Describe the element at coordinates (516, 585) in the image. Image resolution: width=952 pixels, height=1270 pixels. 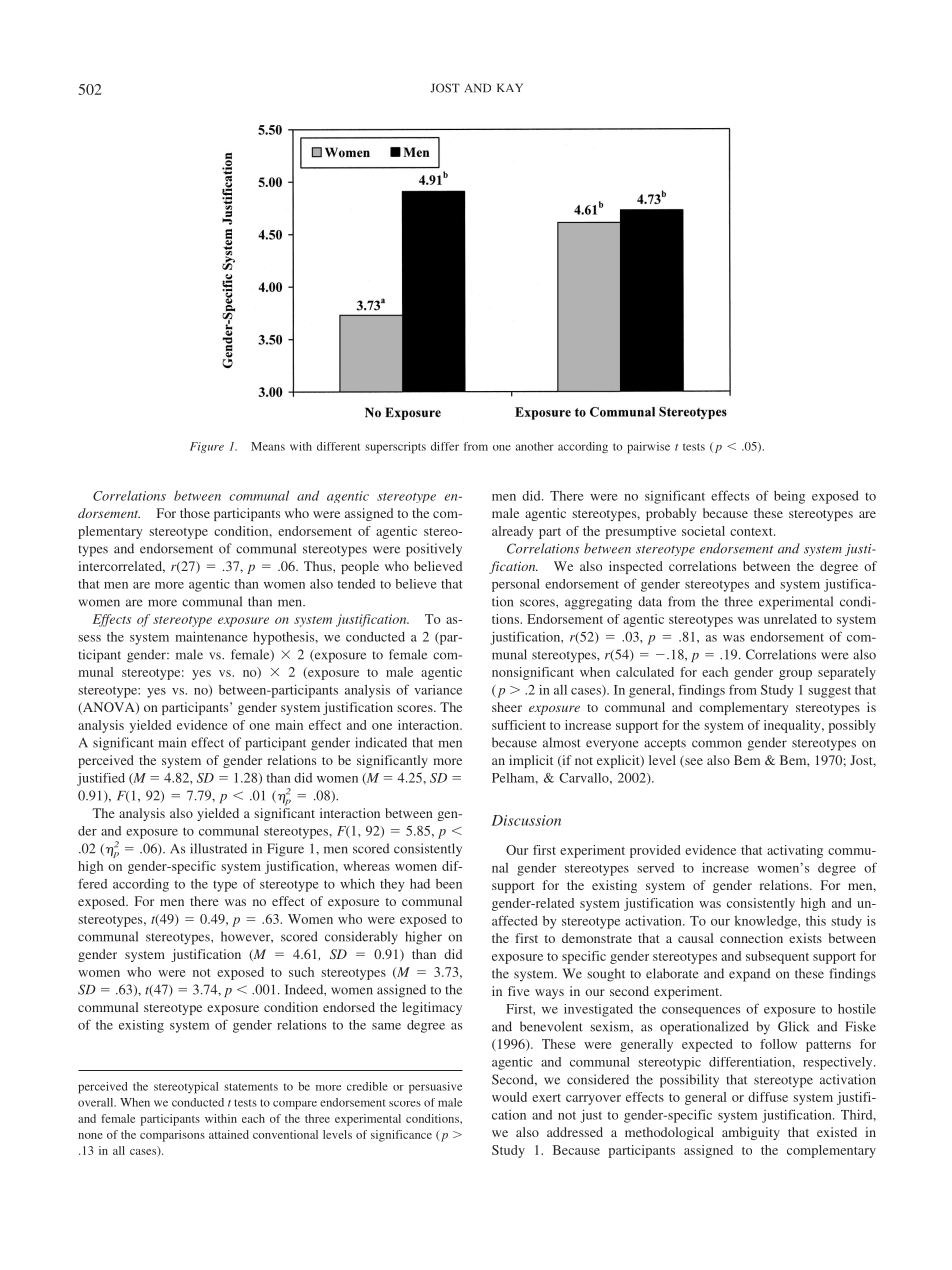
I see `personal` at that location.
